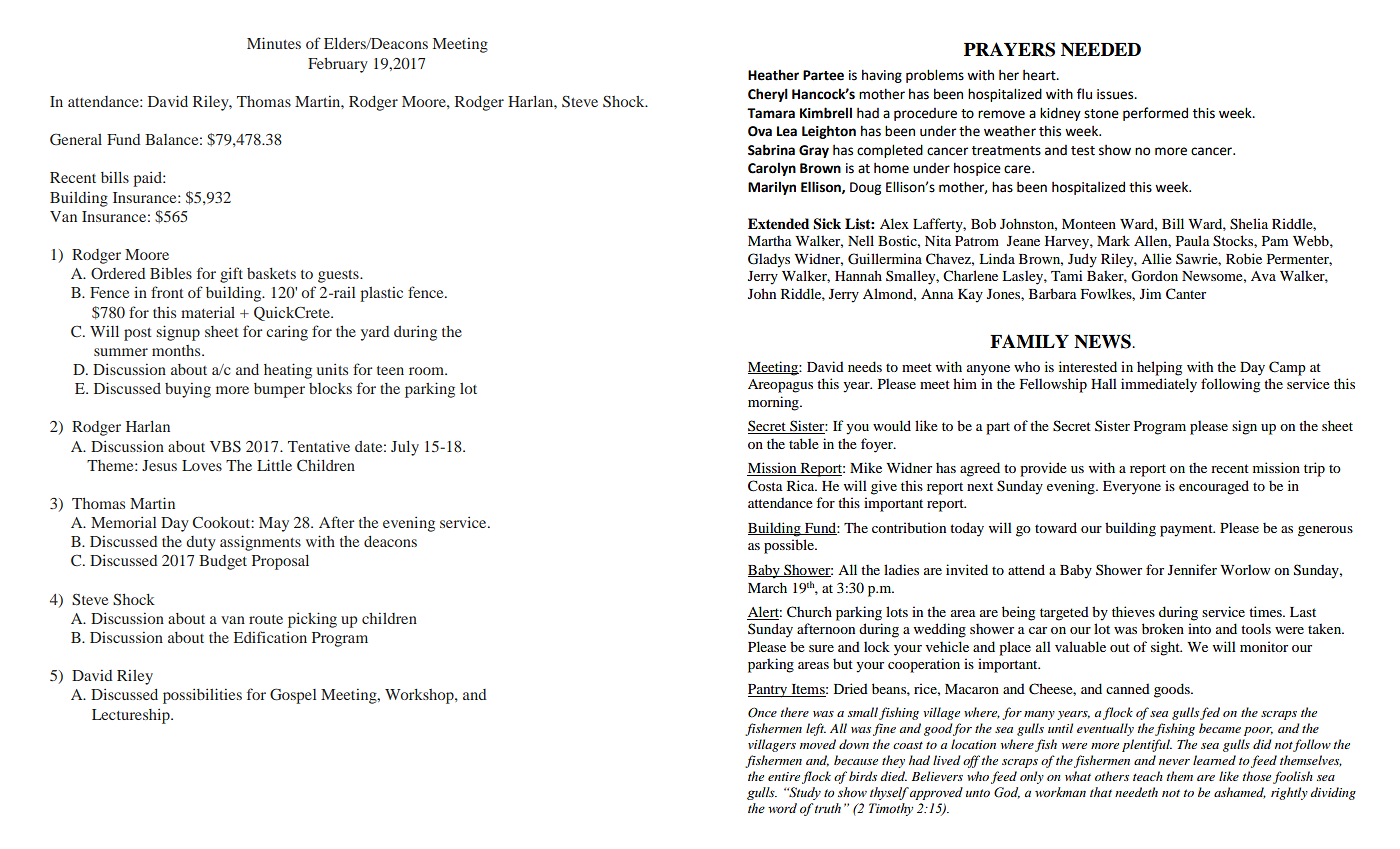  Describe the element at coordinates (1101, 50) in the document. I see `NEEDED` at that location.
